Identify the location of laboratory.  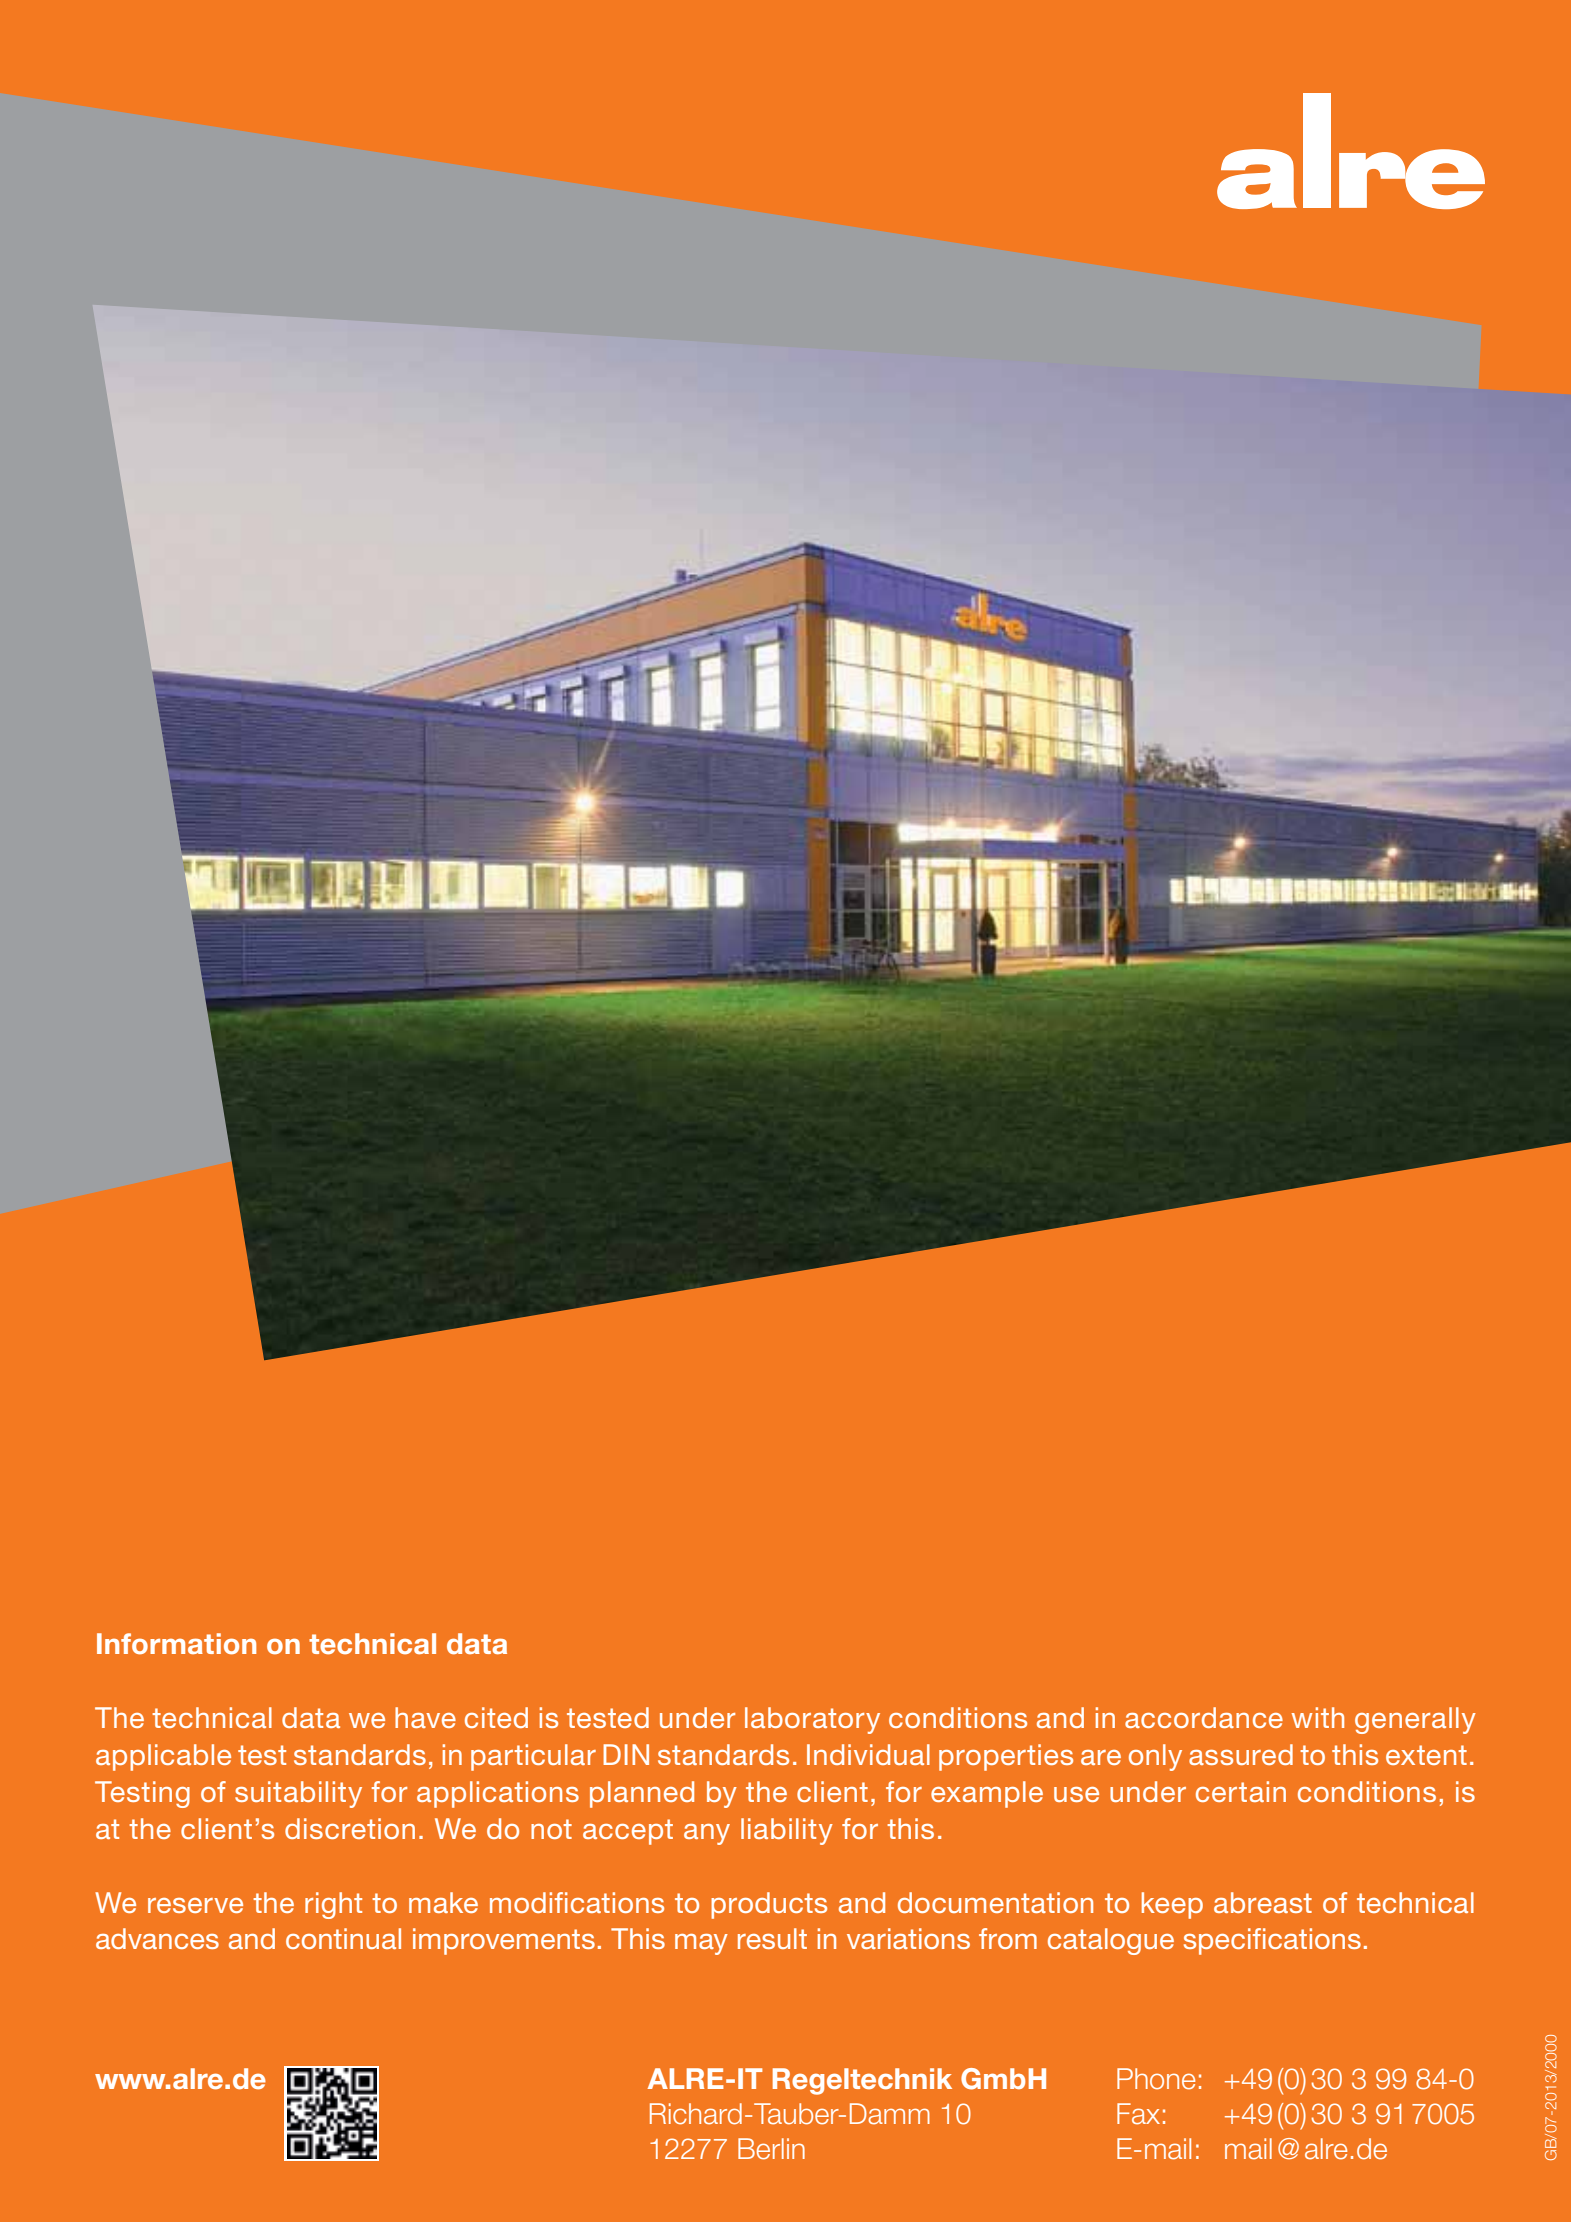
(812, 1720).
